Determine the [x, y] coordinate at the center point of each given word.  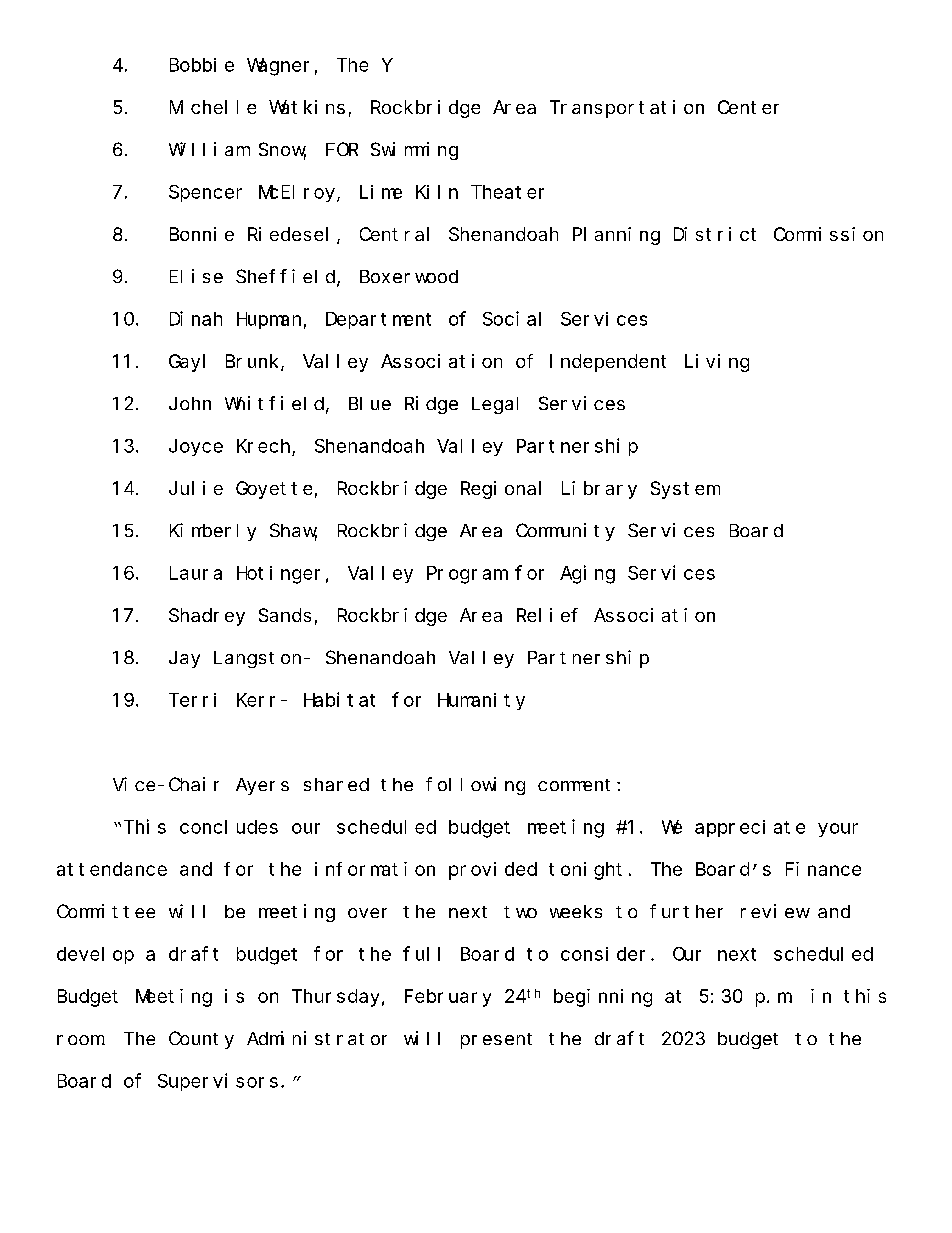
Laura [196, 573]
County [201, 1040]
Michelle [213, 107]
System [685, 490]
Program [466, 575]
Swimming [414, 151]
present [496, 1041]
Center [748, 107]
